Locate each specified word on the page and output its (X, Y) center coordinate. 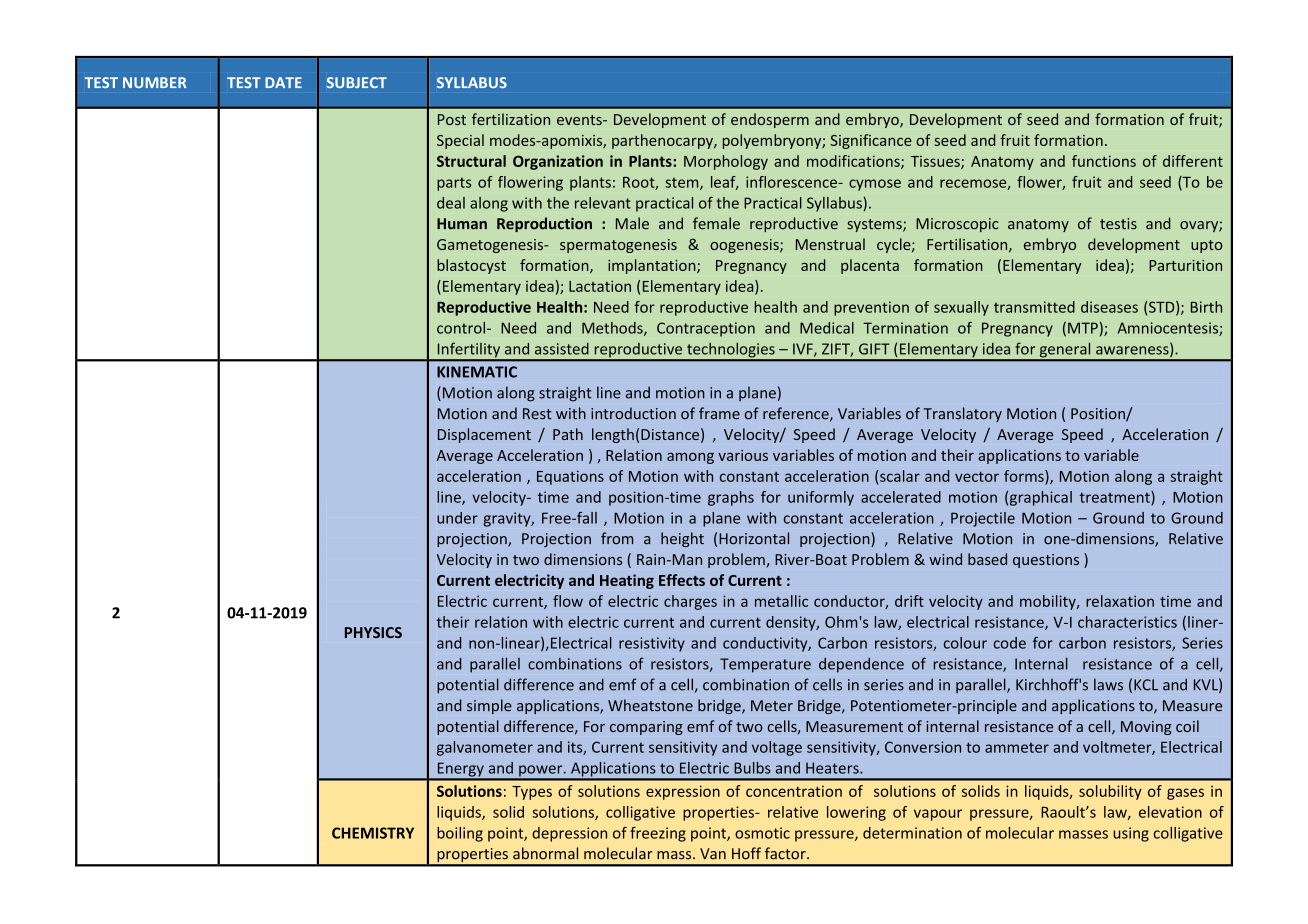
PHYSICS (373, 632)
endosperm (770, 120)
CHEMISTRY (373, 833)
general (1065, 351)
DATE (283, 82)
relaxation (1120, 601)
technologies (731, 351)
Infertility (469, 351)
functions (1104, 161)
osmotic (762, 833)
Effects (682, 580)
